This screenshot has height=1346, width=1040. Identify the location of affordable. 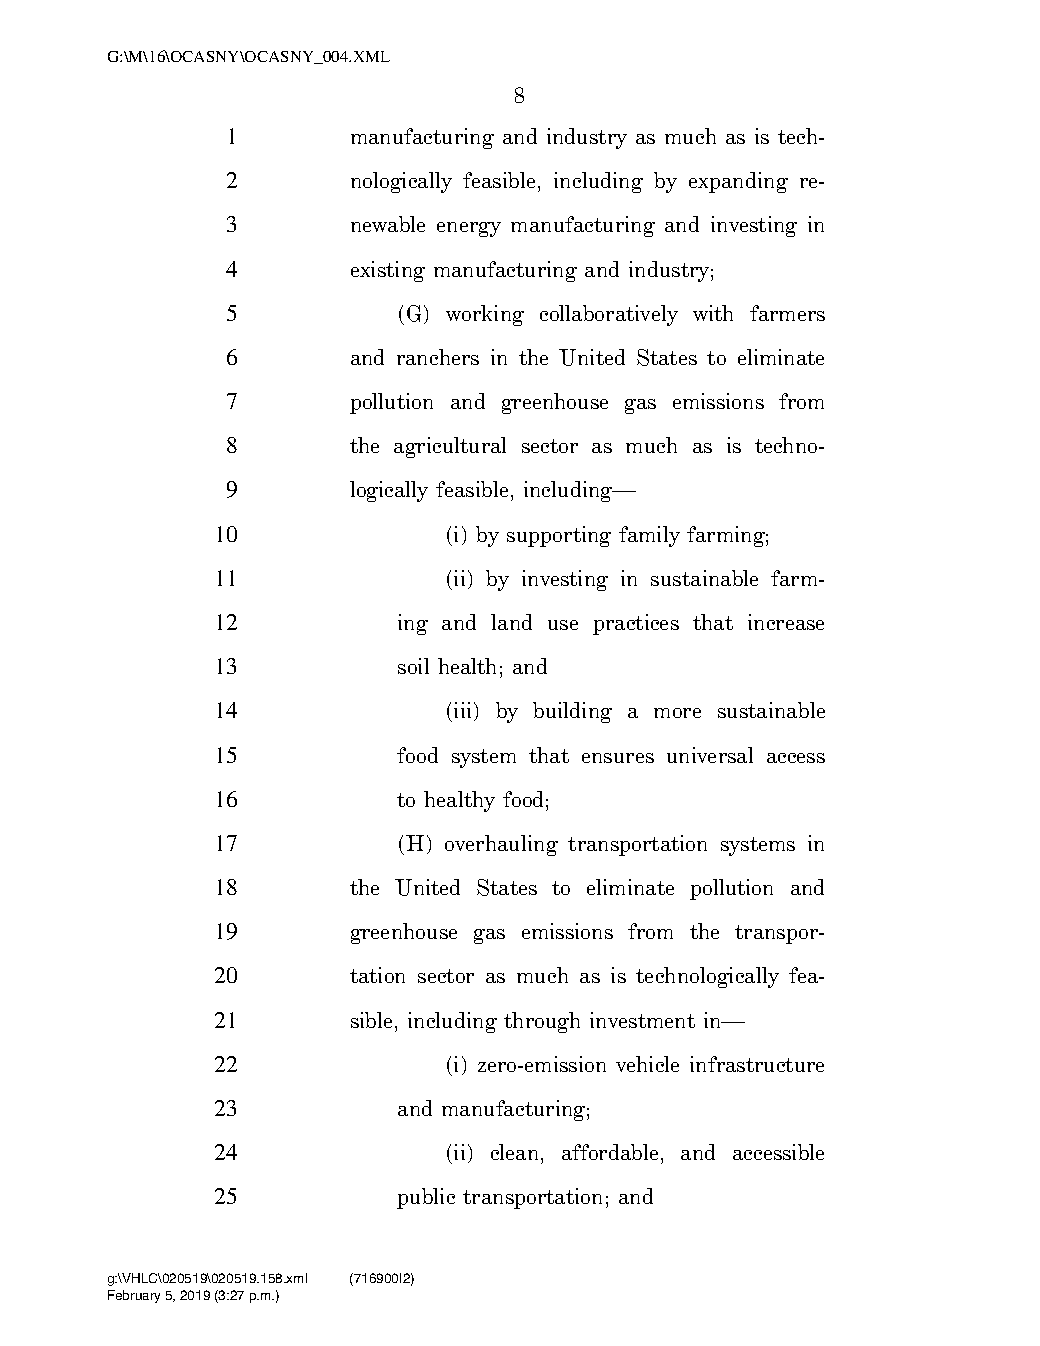
(610, 1152).
